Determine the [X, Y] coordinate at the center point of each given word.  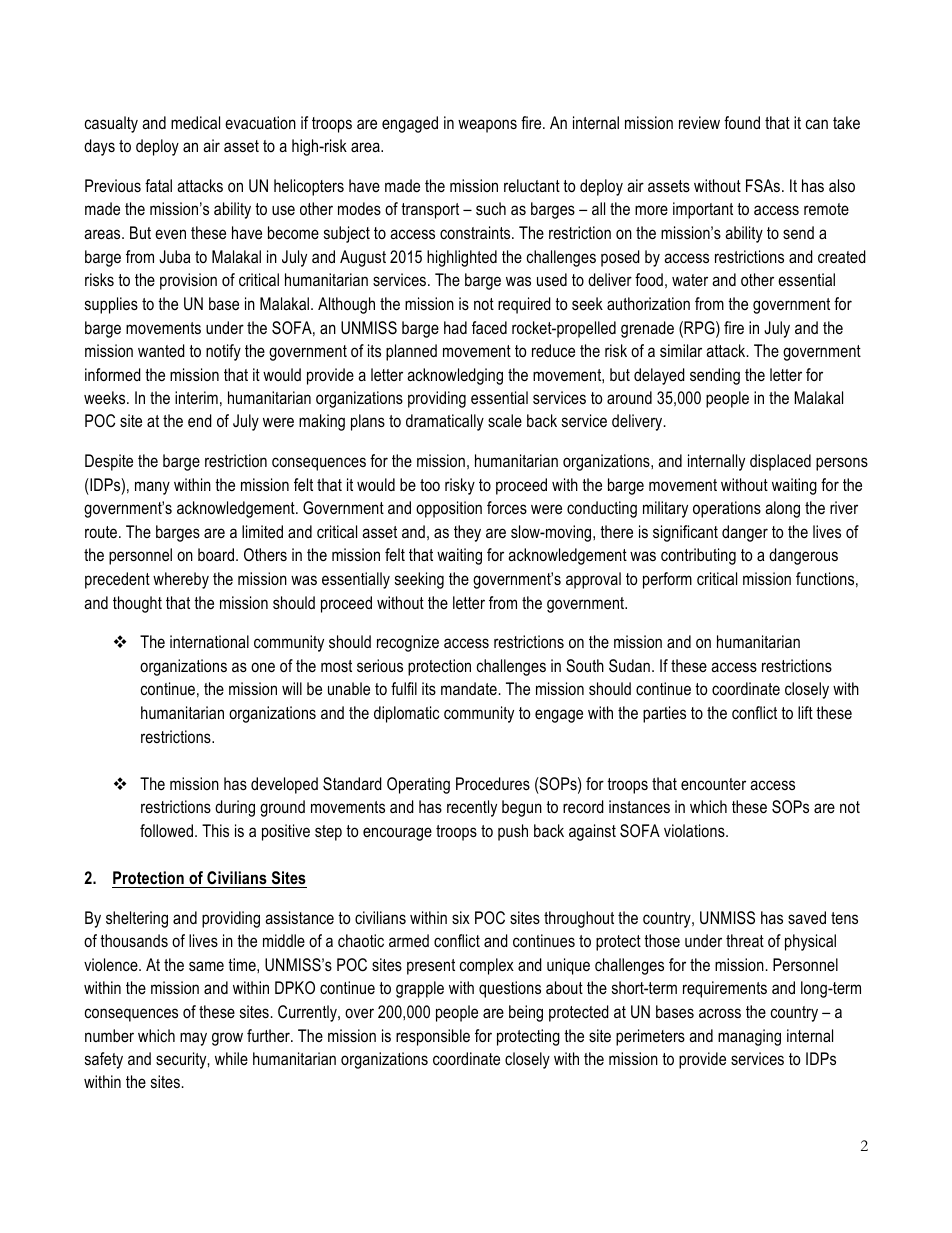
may [193, 1039]
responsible [433, 1037]
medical [195, 122]
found [742, 123]
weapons [487, 126]
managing [749, 1037]
